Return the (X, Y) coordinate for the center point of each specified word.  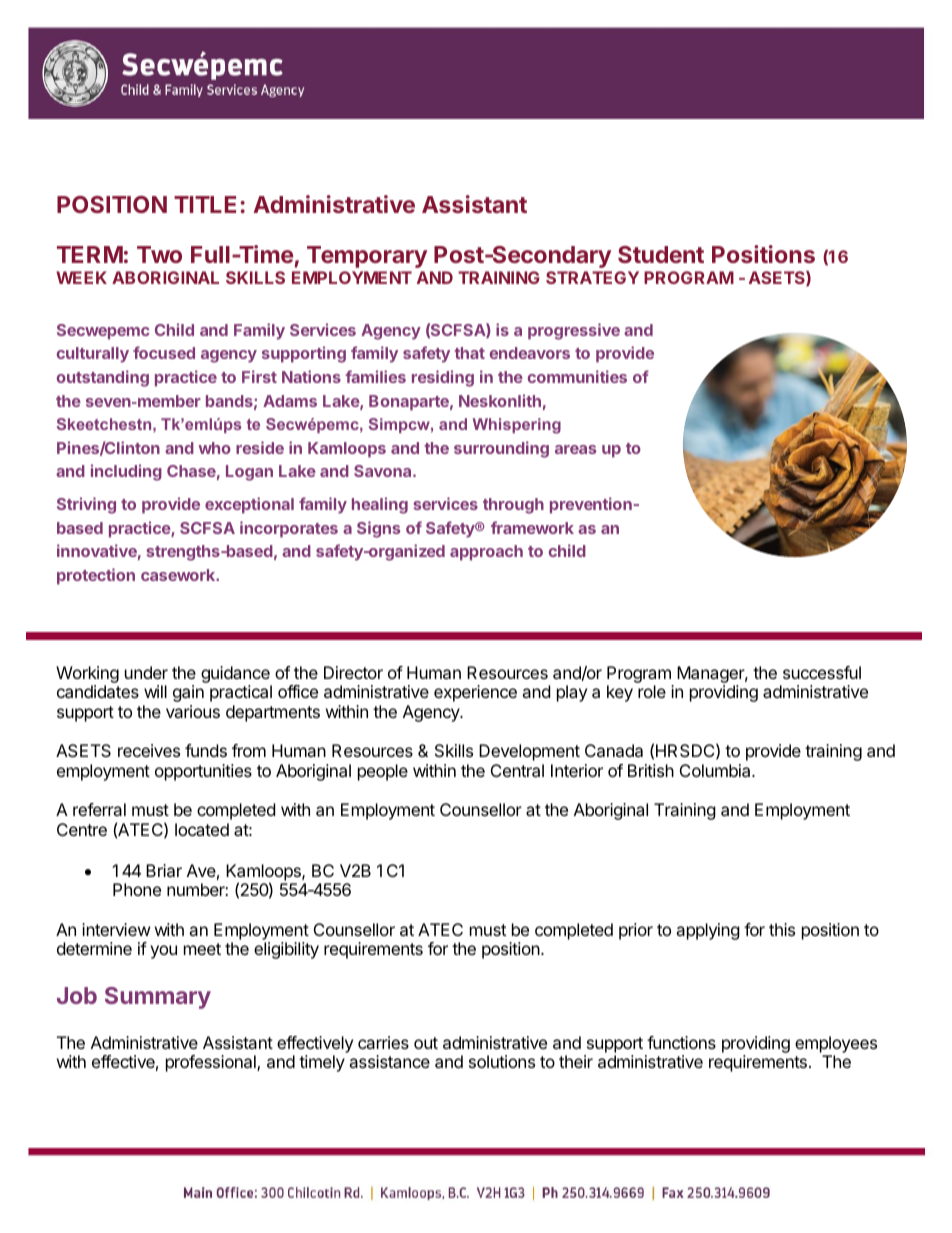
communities (577, 376)
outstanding (103, 378)
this (782, 929)
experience (475, 693)
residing (443, 378)
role (652, 691)
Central (517, 770)
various (193, 711)
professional (212, 1063)
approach (486, 553)
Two (159, 254)
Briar (164, 870)
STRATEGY (592, 277)
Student (661, 254)
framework (532, 527)
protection (96, 576)
